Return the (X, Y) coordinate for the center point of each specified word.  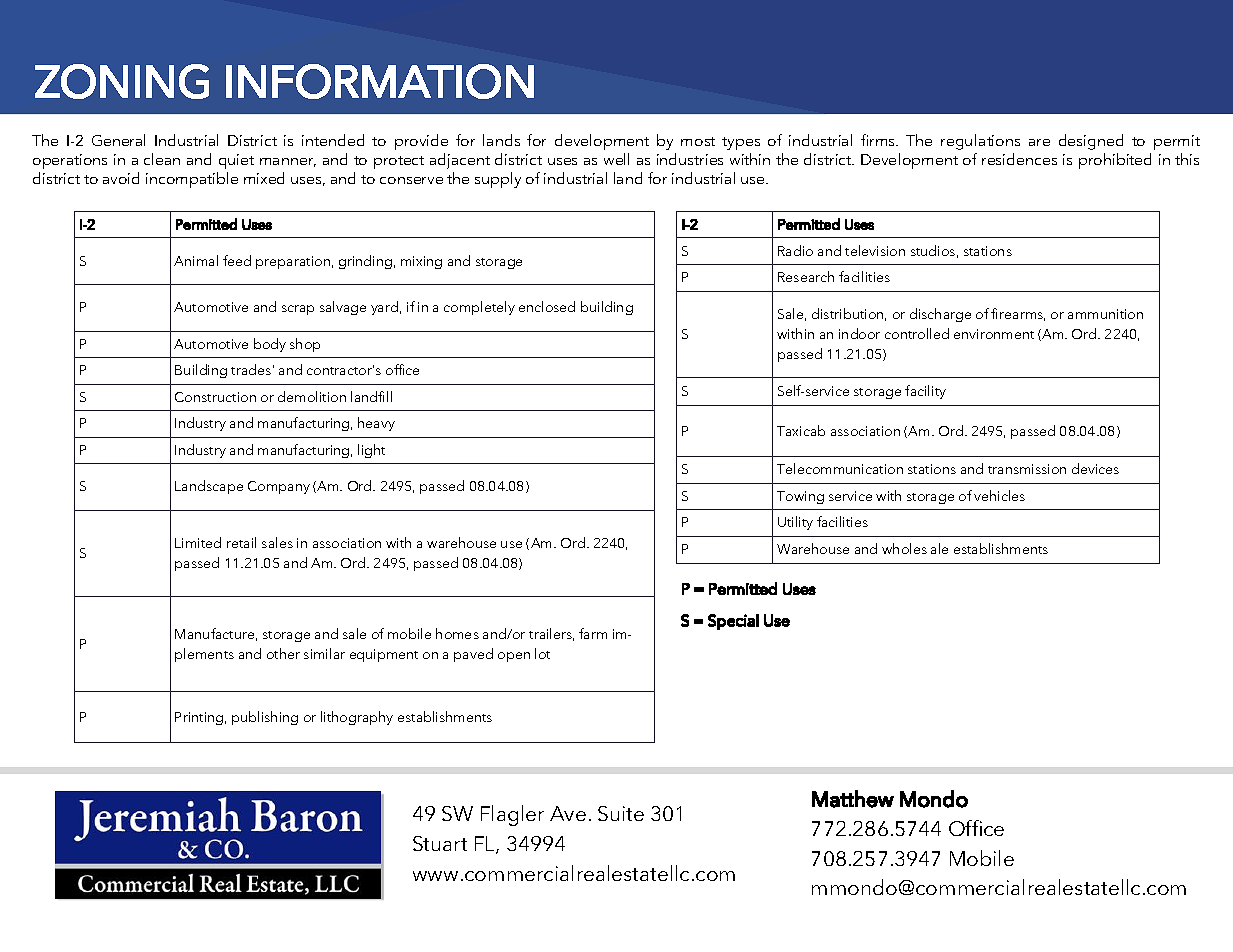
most (698, 141)
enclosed (547, 306)
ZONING (122, 81)
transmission (1027, 469)
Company (279, 487)
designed (1091, 142)
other (283, 653)
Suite (621, 813)
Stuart (440, 843)
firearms (1018, 314)
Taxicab (801, 430)
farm (593, 633)
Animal (196, 260)
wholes (904, 548)
